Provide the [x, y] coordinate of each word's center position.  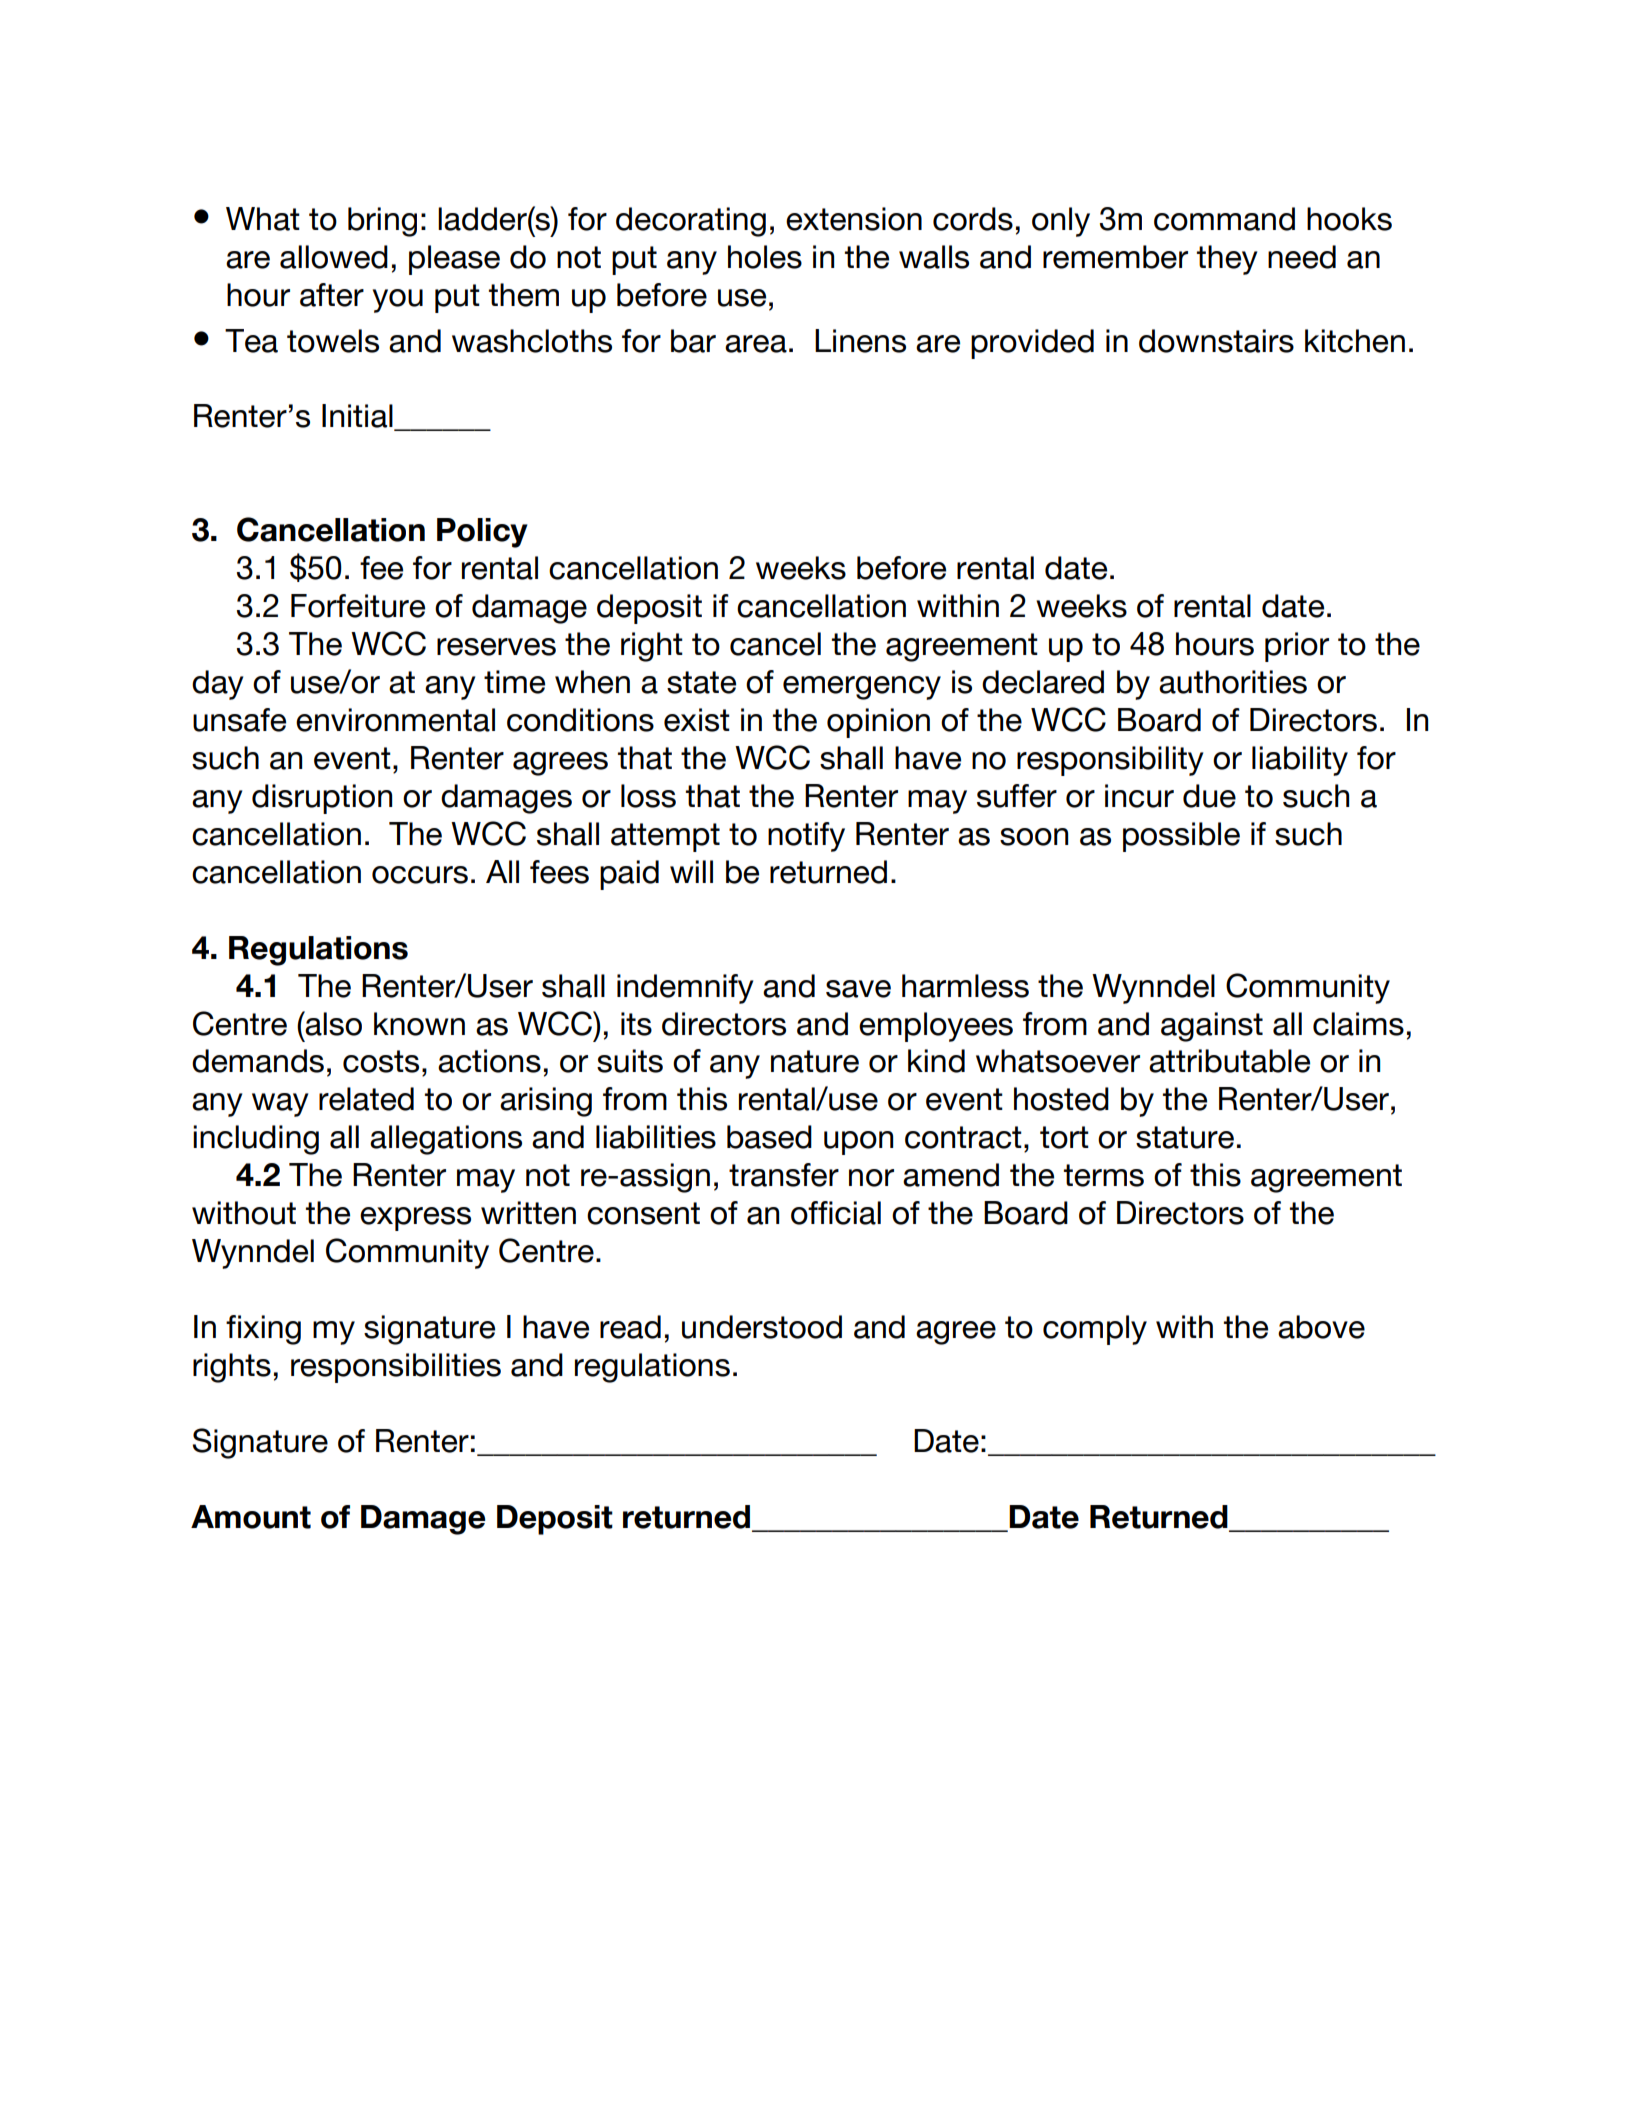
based [769, 1137]
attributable [1229, 1061]
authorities [1233, 682]
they [1227, 260]
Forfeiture [358, 606]
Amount [251, 1517]
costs [381, 1061]
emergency [862, 688]
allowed [334, 257]
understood [762, 1327]
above [1321, 1327]
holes [765, 257]
